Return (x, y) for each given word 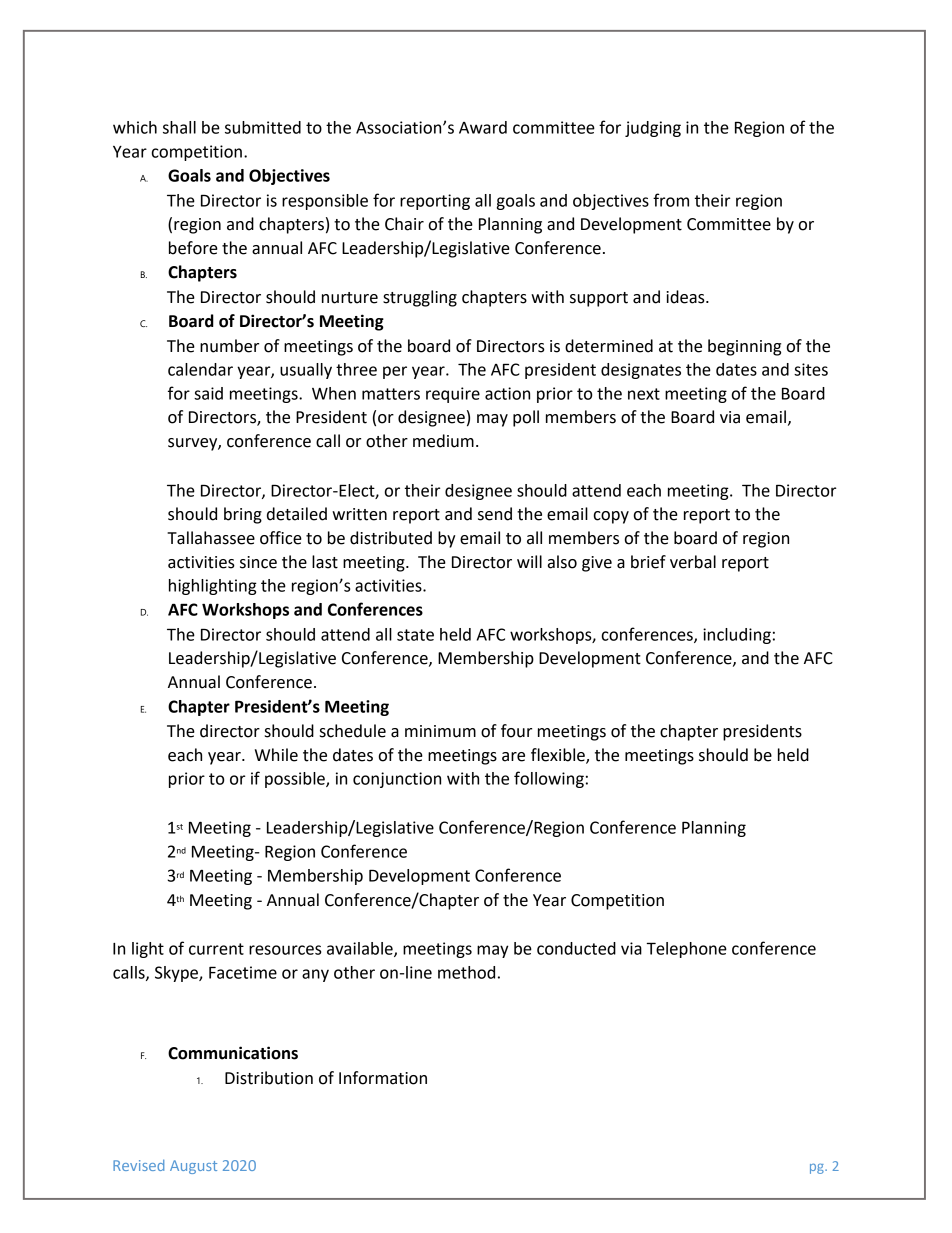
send (495, 514)
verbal (693, 562)
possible (296, 780)
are (513, 757)
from (671, 200)
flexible (559, 755)
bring (243, 515)
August (193, 1167)
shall (179, 127)
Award (483, 127)
